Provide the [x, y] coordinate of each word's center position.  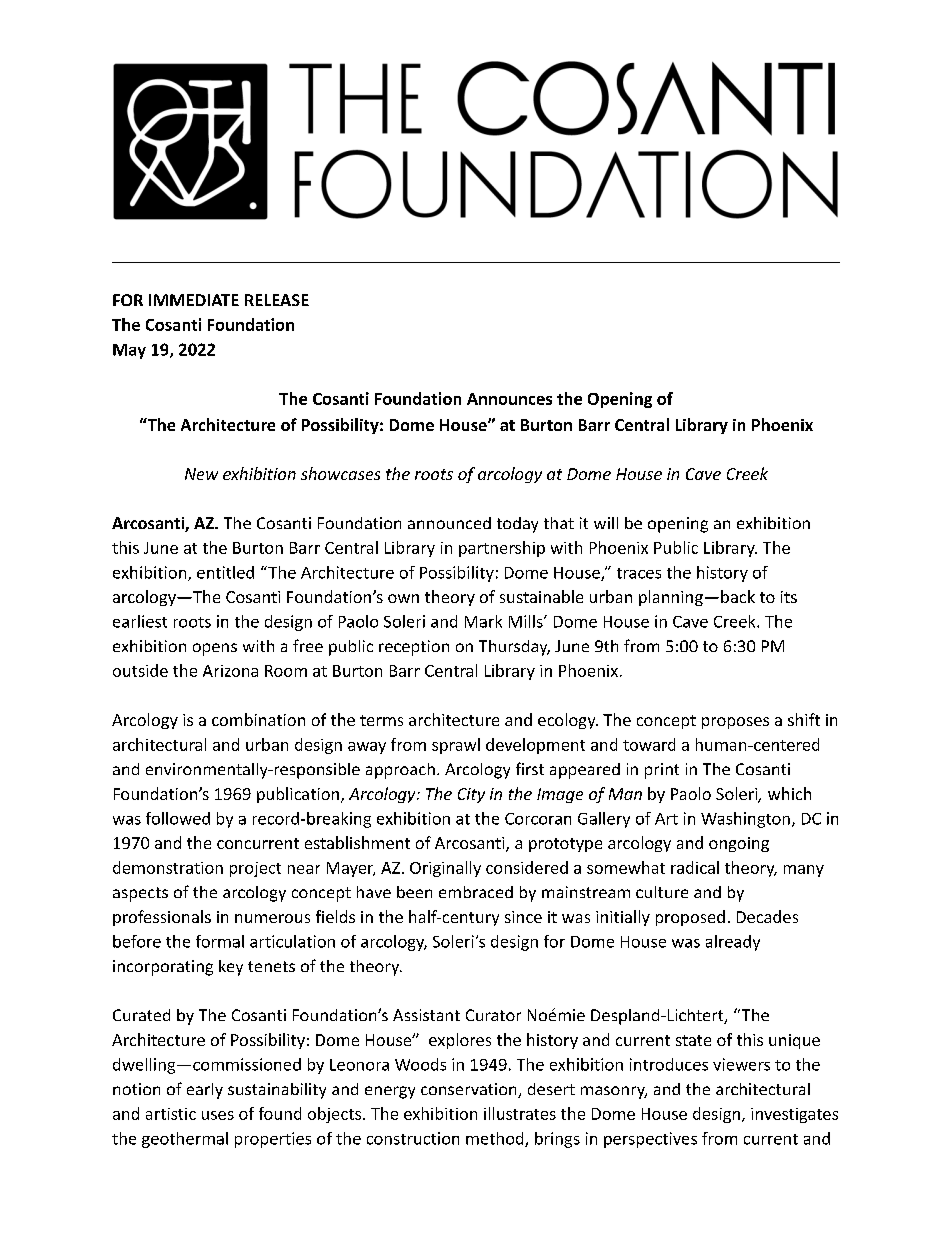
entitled [225, 572]
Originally [445, 869]
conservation [470, 1090]
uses [218, 1115]
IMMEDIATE [194, 300]
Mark [483, 621]
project [255, 869]
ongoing [739, 844]
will [606, 523]
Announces [509, 399]
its [789, 597]
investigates [794, 1115]
